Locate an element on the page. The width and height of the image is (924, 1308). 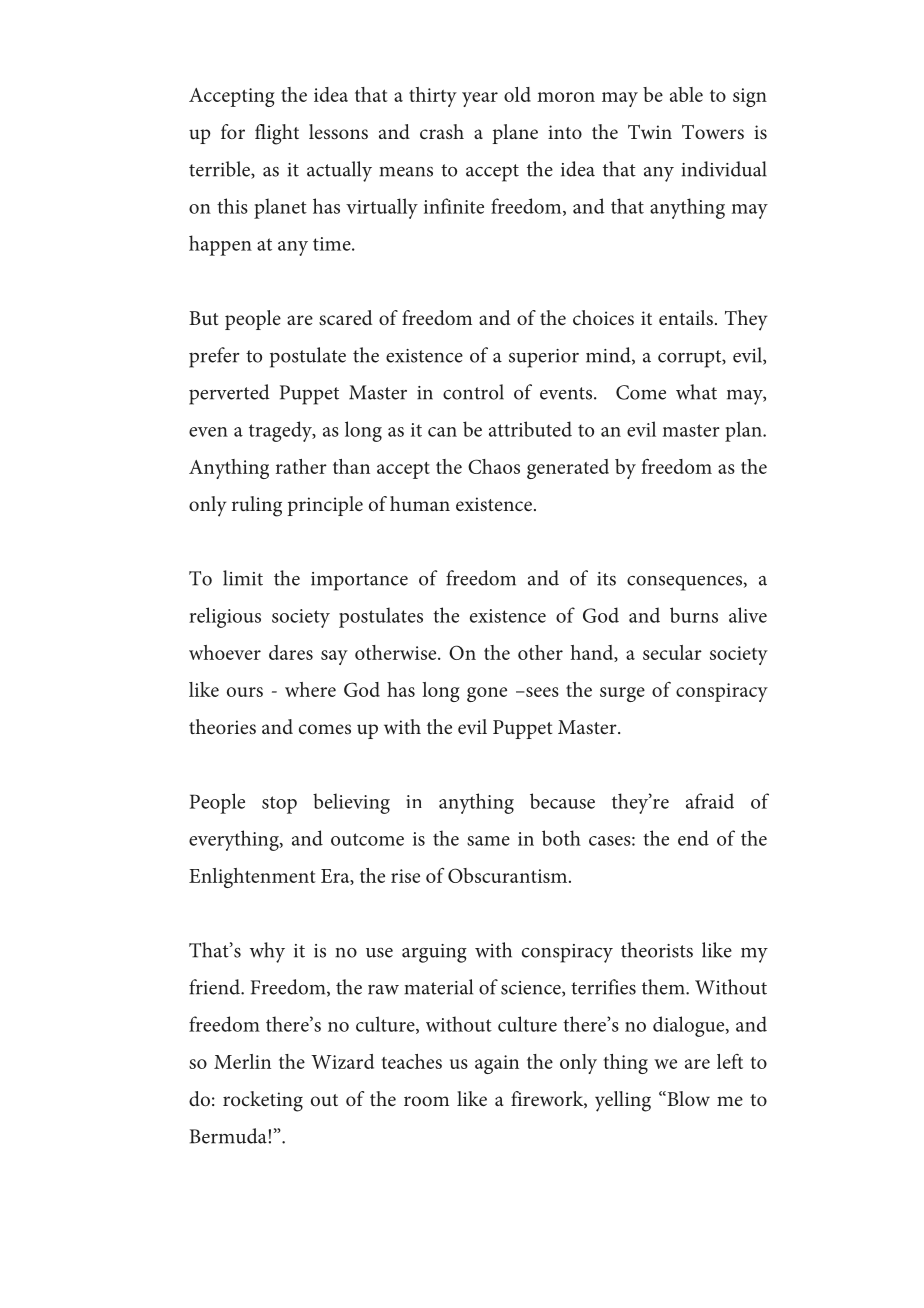
flight is located at coordinates (277, 134).
